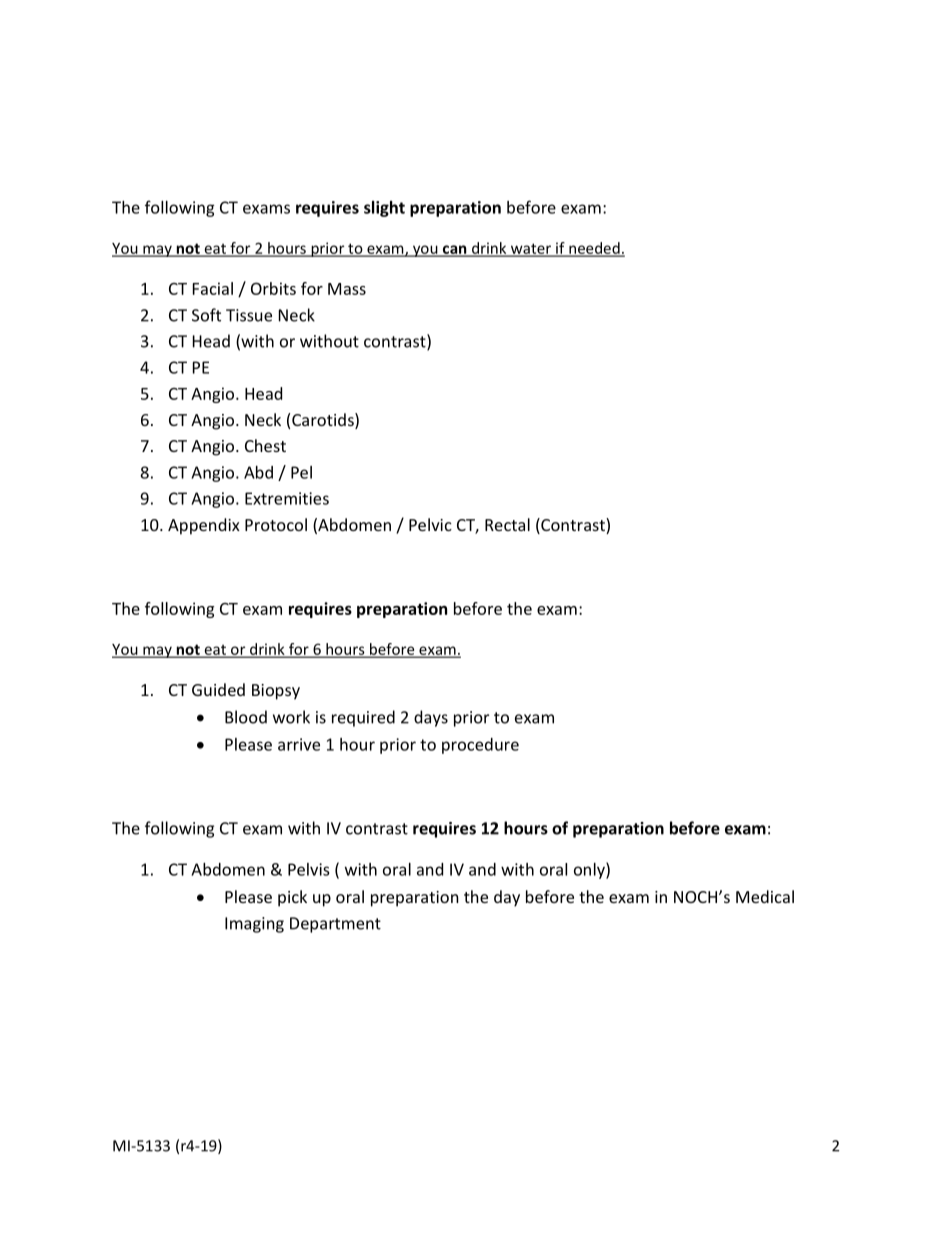 This image has height=1233, width=952. What do you see at coordinates (335, 925) in the image?
I see `Department` at bounding box center [335, 925].
